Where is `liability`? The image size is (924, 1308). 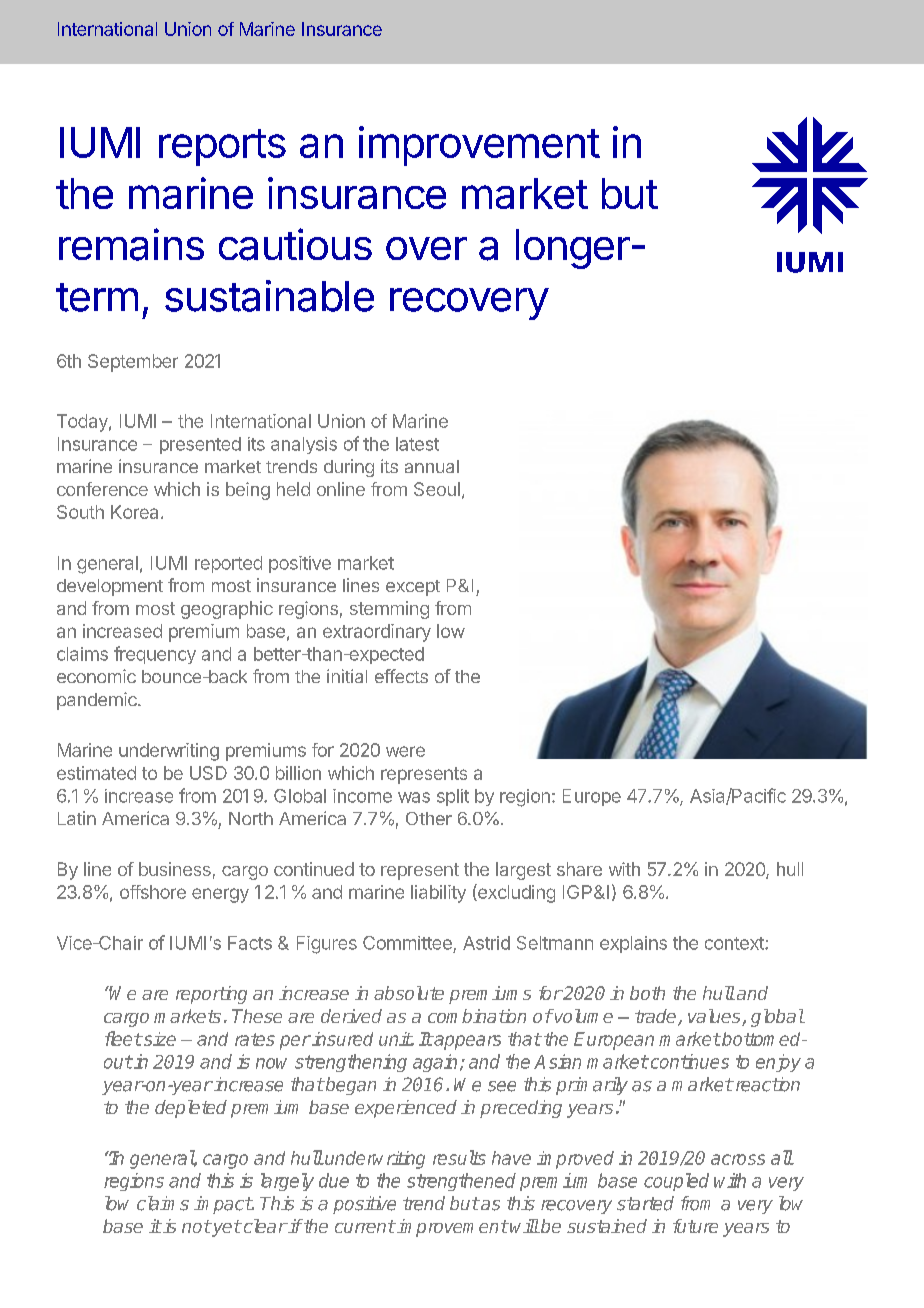 liability is located at coordinates (438, 894).
